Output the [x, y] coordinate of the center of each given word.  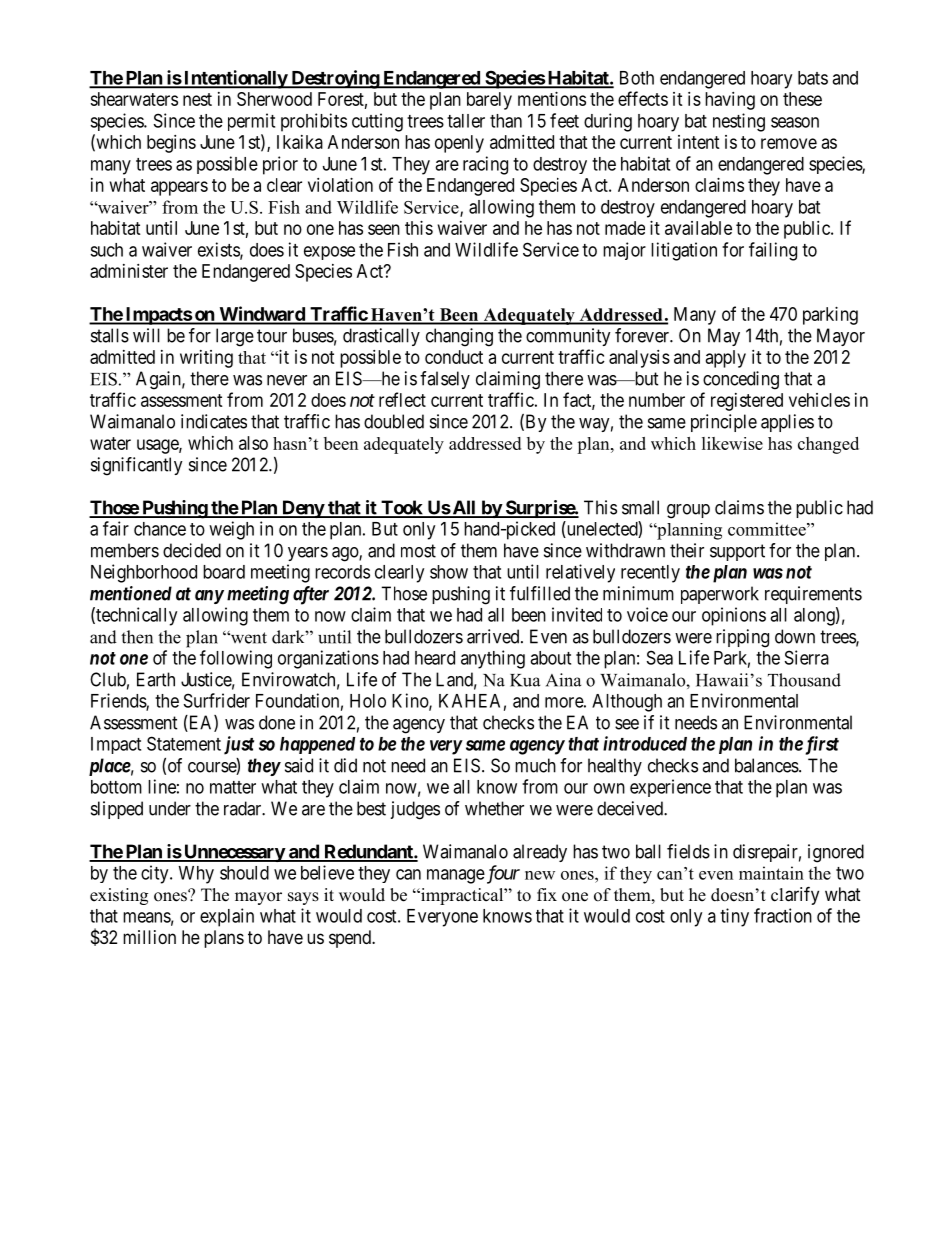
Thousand [804, 680]
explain [227, 917]
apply [726, 359]
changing [459, 337]
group [688, 511]
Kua [525, 680]
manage [456, 876]
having [730, 101]
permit [251, 122]
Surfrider [217, 700]
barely [489, 101]
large [235, 337]
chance [160, 529]
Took [402, 508]
